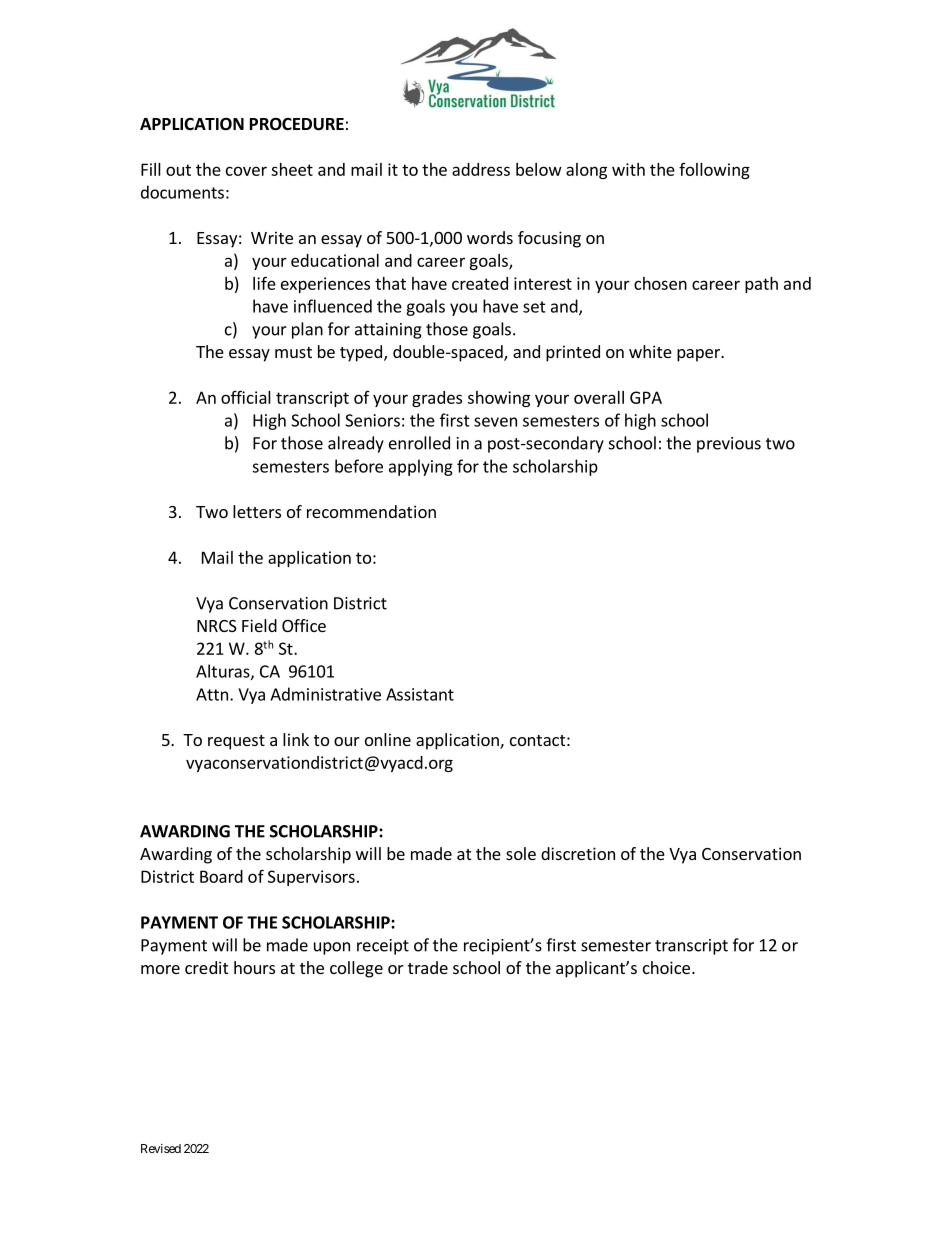  What do you see at coordinates (420, 694) in the screenshot?
I see `Assistant` at bounding box center [420, 694].
